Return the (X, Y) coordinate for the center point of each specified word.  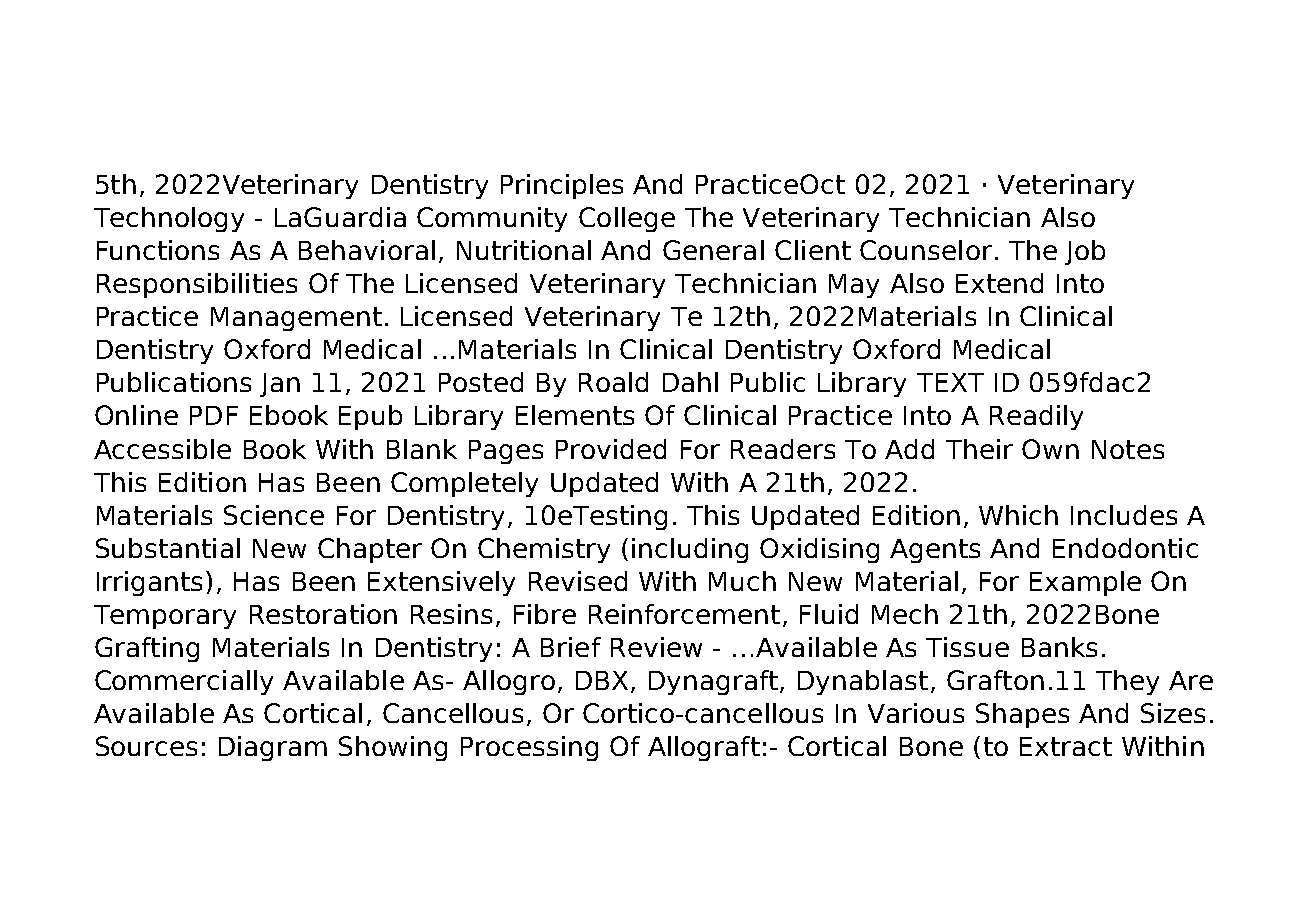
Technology (169, 219)
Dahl (690, 382)
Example (1085, 583)
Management (296, 319)
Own (1050, 449)
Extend (999, 283)
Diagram (273, 748)
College (627, 219)
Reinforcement (684, 614)
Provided (611, 449)
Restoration (323, 614)
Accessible (162, 449)
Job (1085, 252)
